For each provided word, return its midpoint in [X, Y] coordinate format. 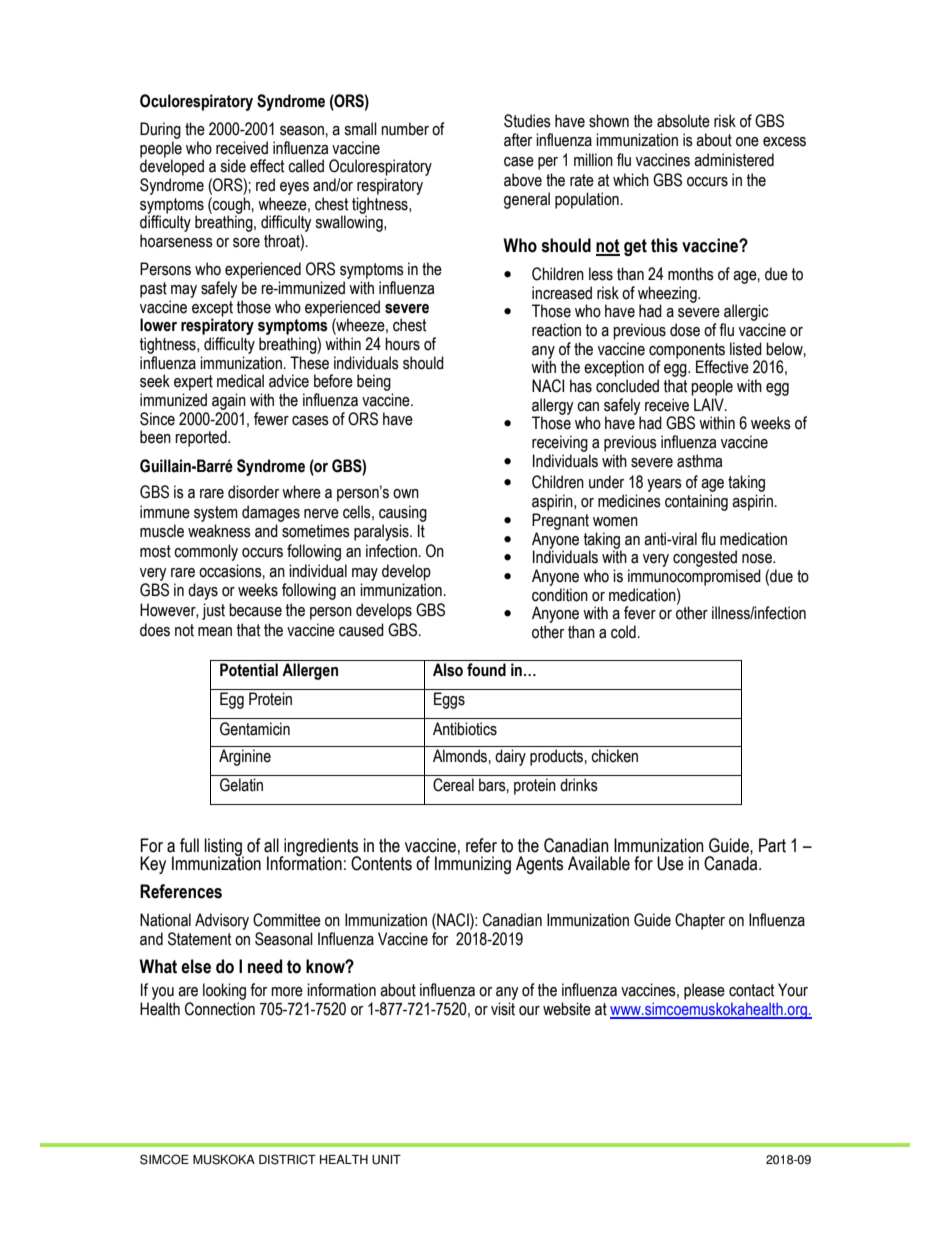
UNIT [386, 1160]
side [233, 166]
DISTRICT [287, 1159]
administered [734, 160]
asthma [699, 461]
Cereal [453, 785]
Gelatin [241, 785]
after [518, 140]
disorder [253, 492]
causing [403, 513]
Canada [732, 862]
